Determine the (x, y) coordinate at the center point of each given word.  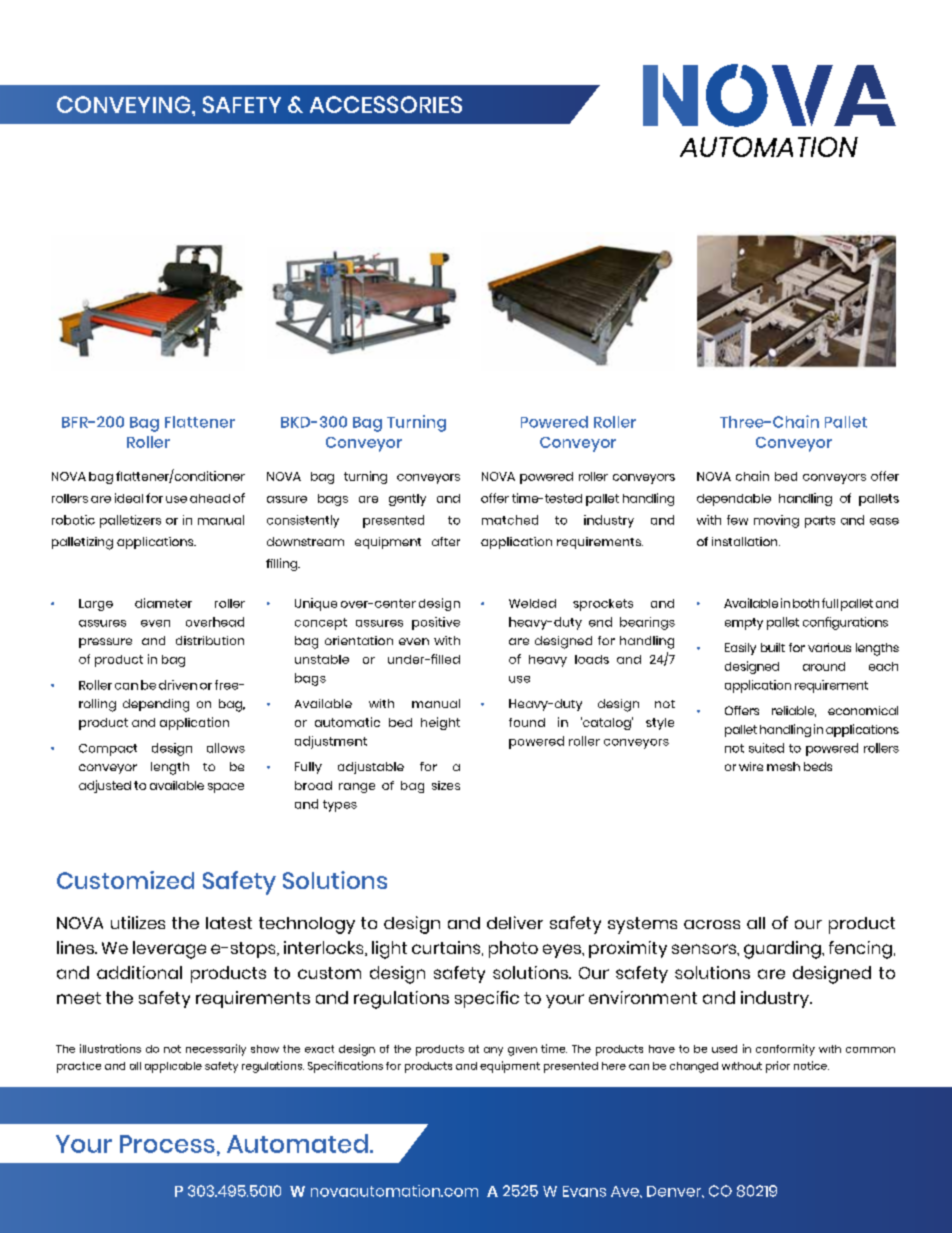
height (440, 723)
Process (167, 1144)
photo (513, 949)
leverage (169, 950)
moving (776, 521)
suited (766, 748)
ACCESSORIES (386, 104)
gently (407, 500)
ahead (210, 498)
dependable (734, 500)
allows (226, 748)
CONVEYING (125, 105)
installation (746, 541)
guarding (783, 950)
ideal (129, 498)
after (446, 541)
